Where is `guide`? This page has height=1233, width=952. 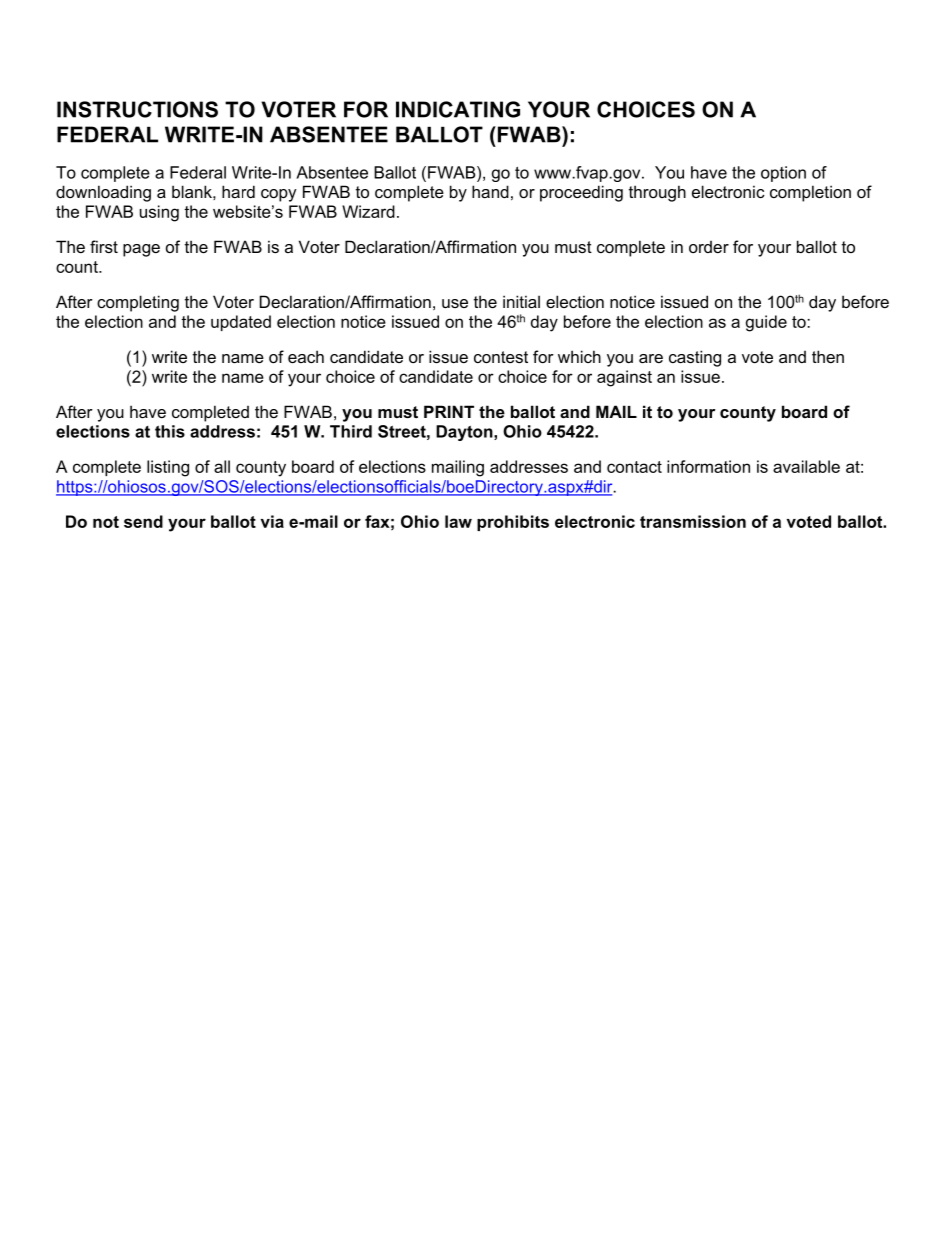
guide is located at coordinates (766, 323).
